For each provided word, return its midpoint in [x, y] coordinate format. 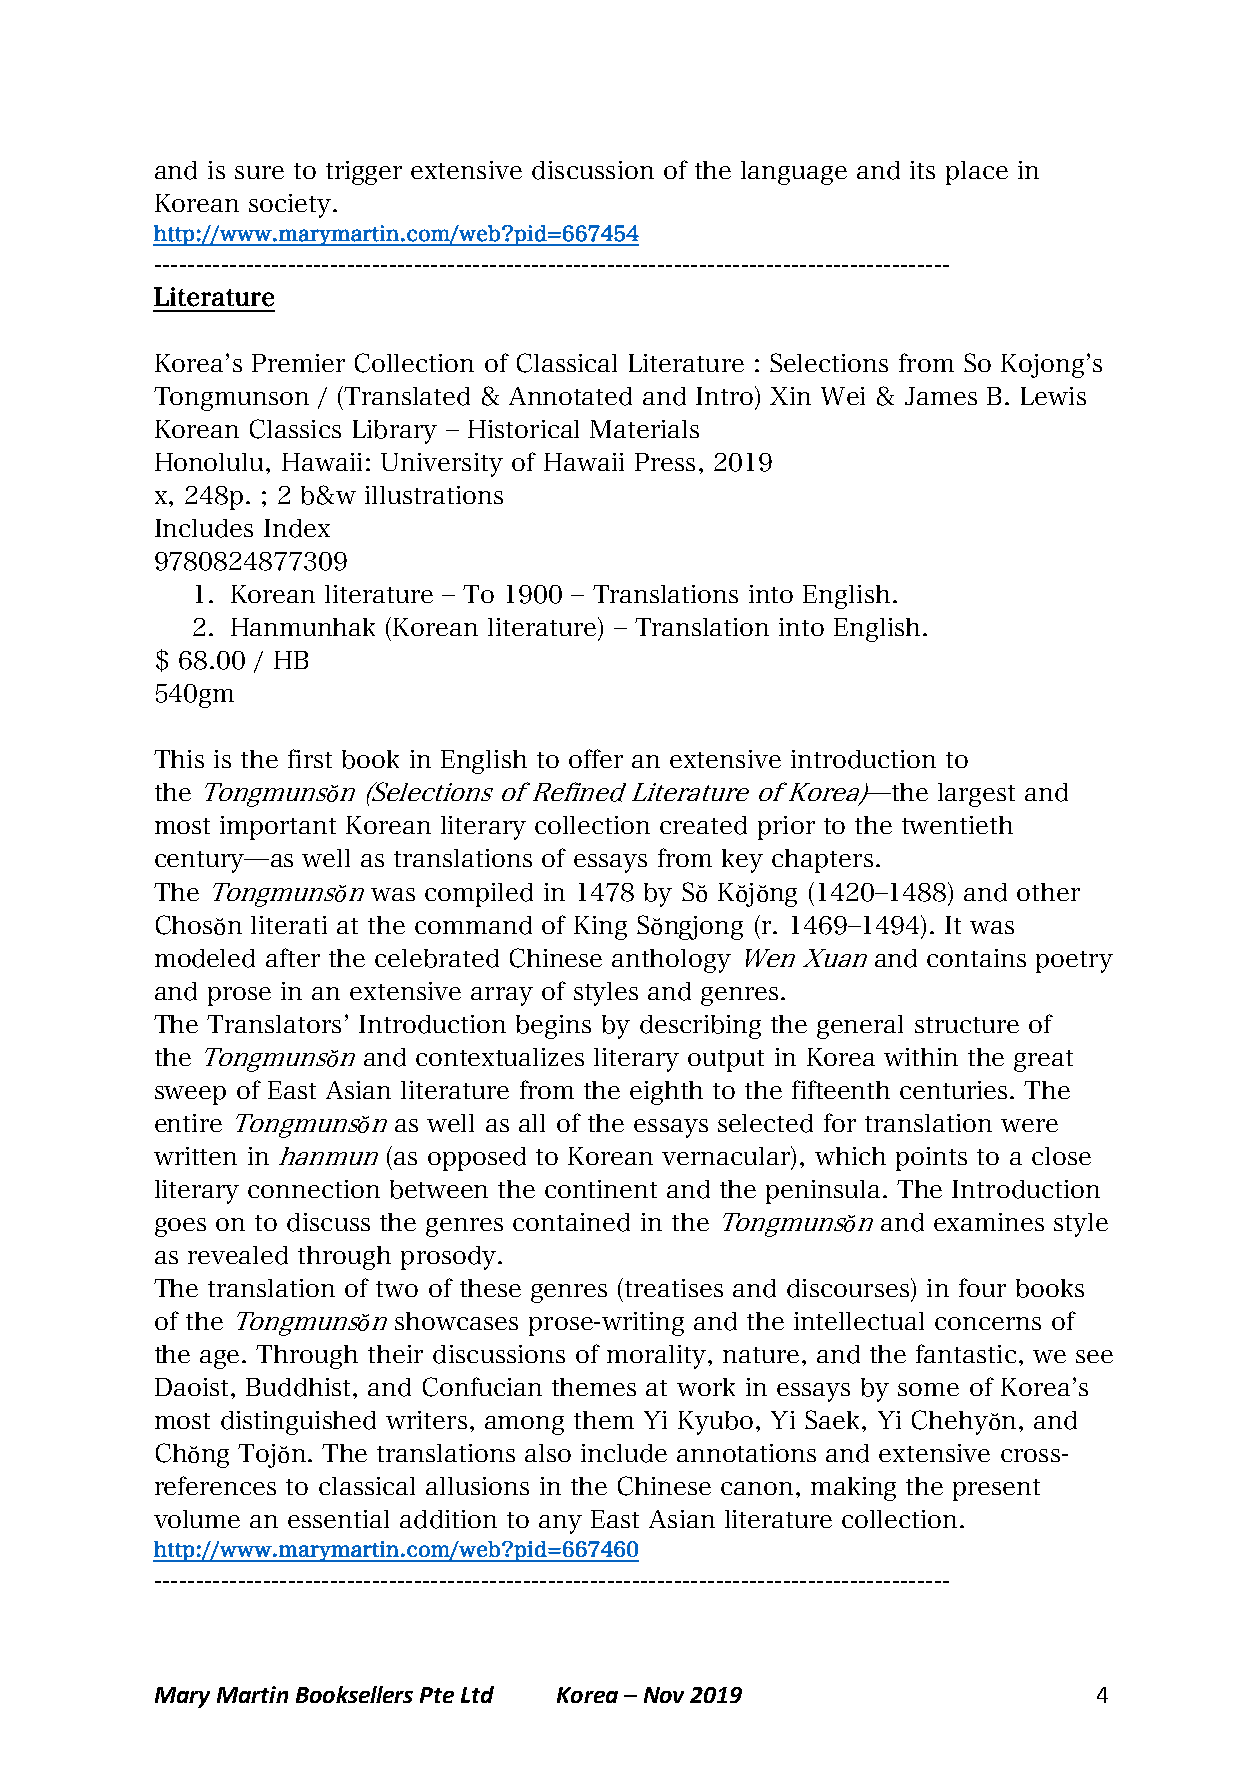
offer [596, 758]
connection [314, 1189]
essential [338, 1519]
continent [601, 1189]
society [291, 206]
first [310, 758]
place [977, 173]
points [931, 1159]
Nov [664, 1695]
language [794, 173]
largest [976, 795]
